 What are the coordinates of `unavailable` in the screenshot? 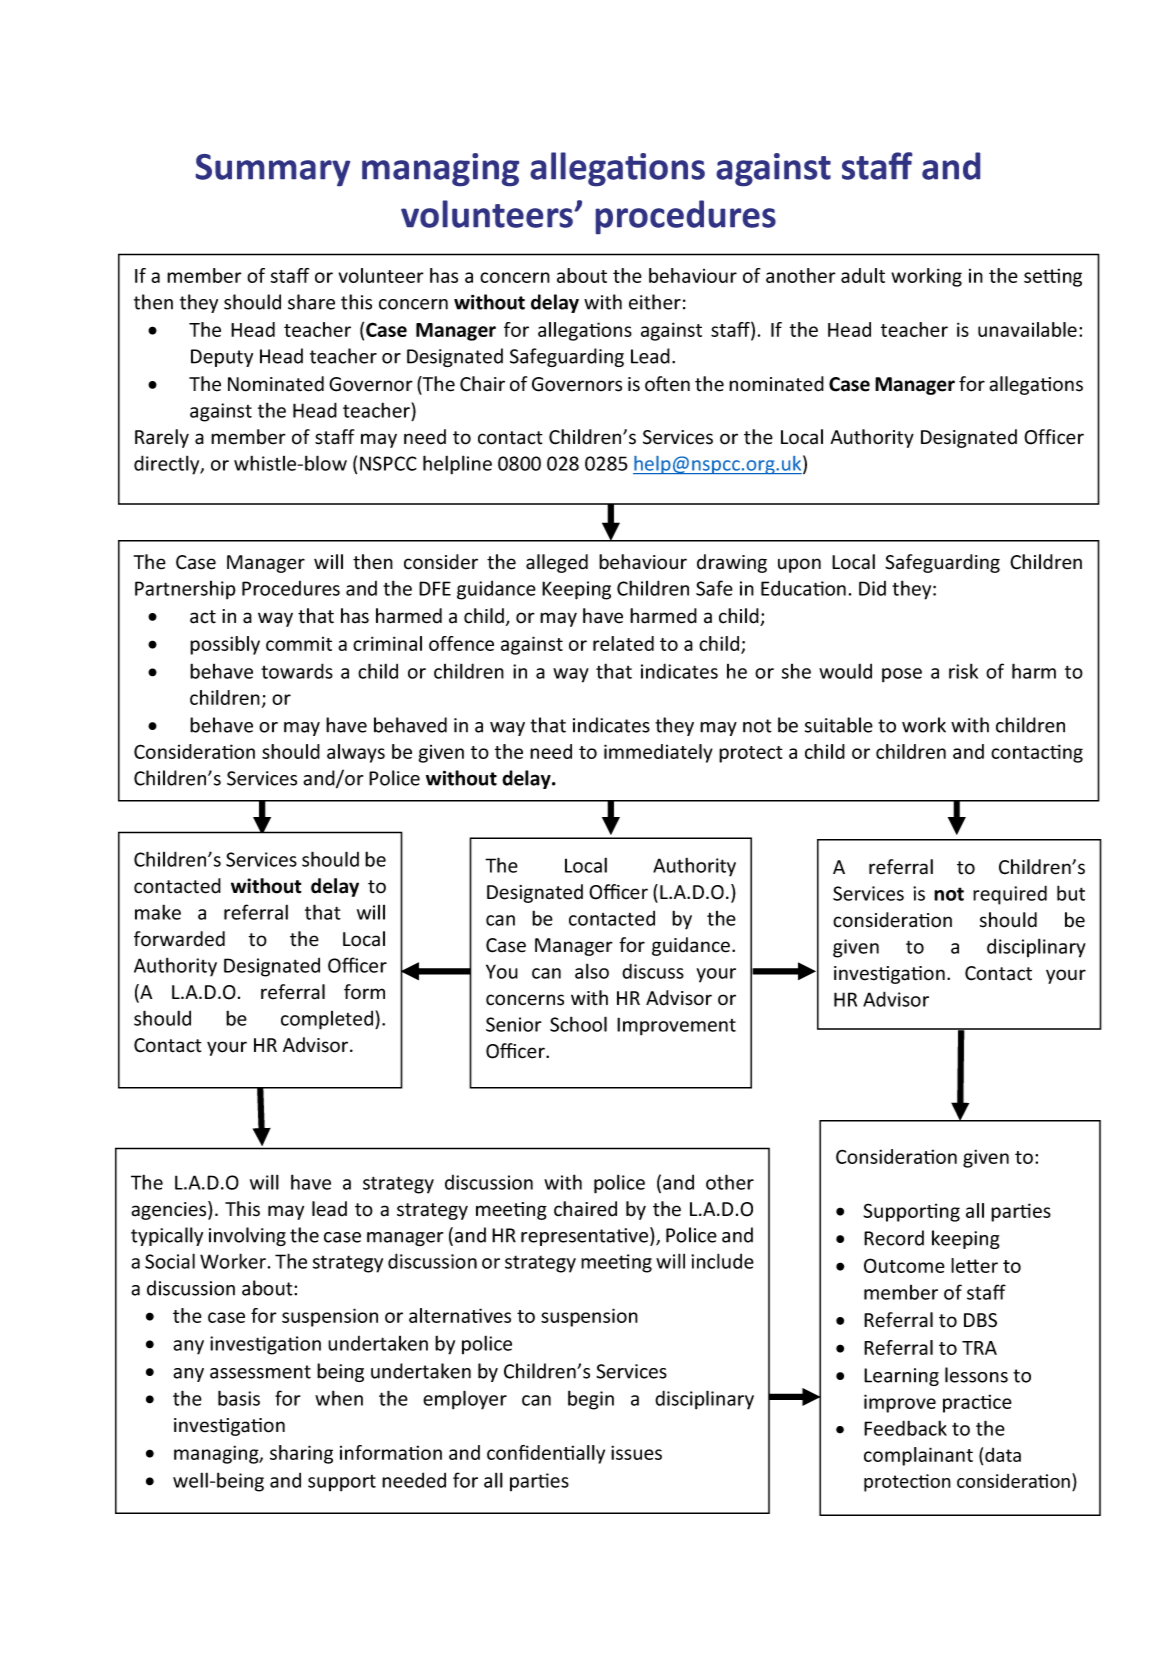 It's located at (1027, 329).
